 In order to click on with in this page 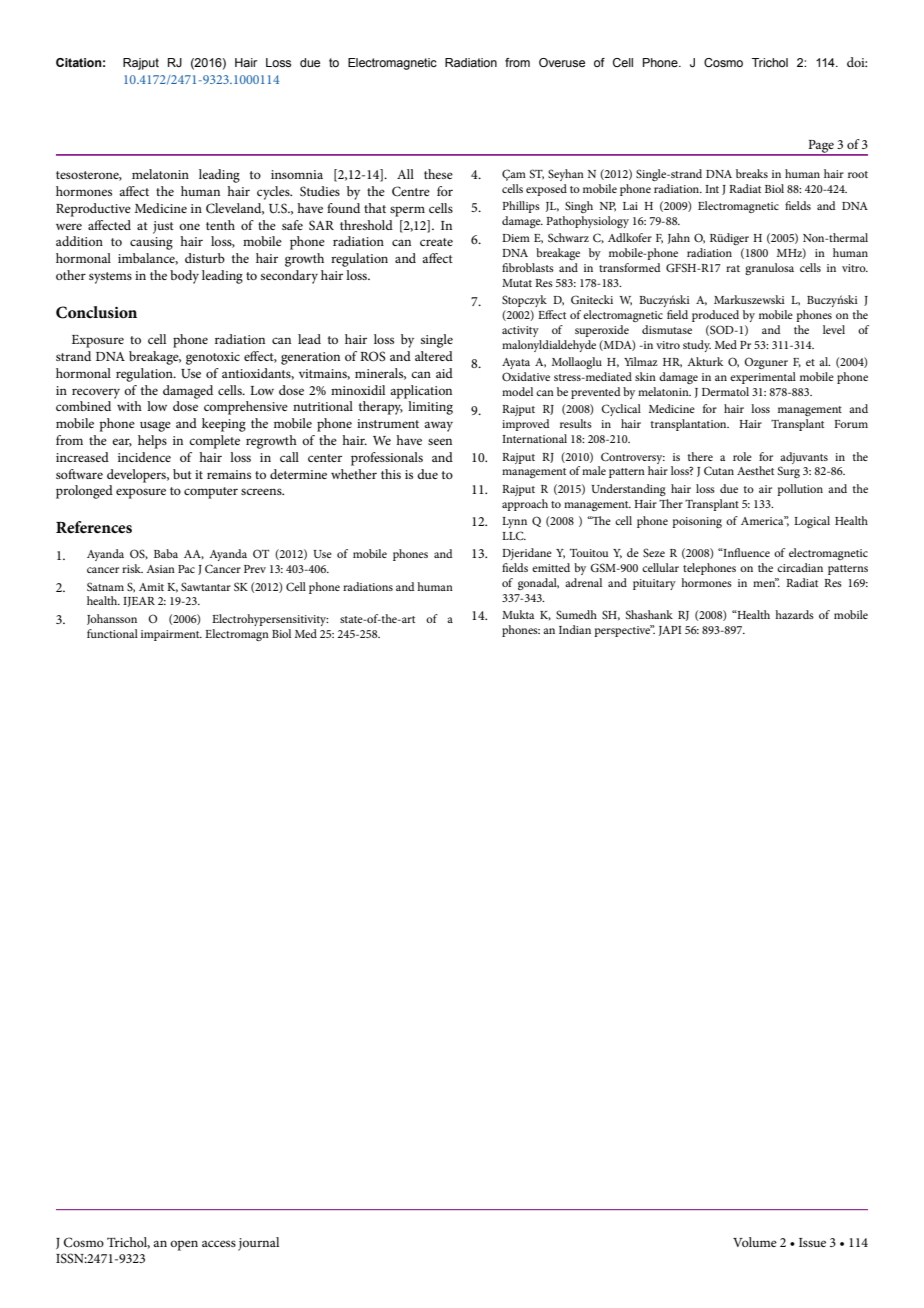, I will do `click(129, 406)`.
